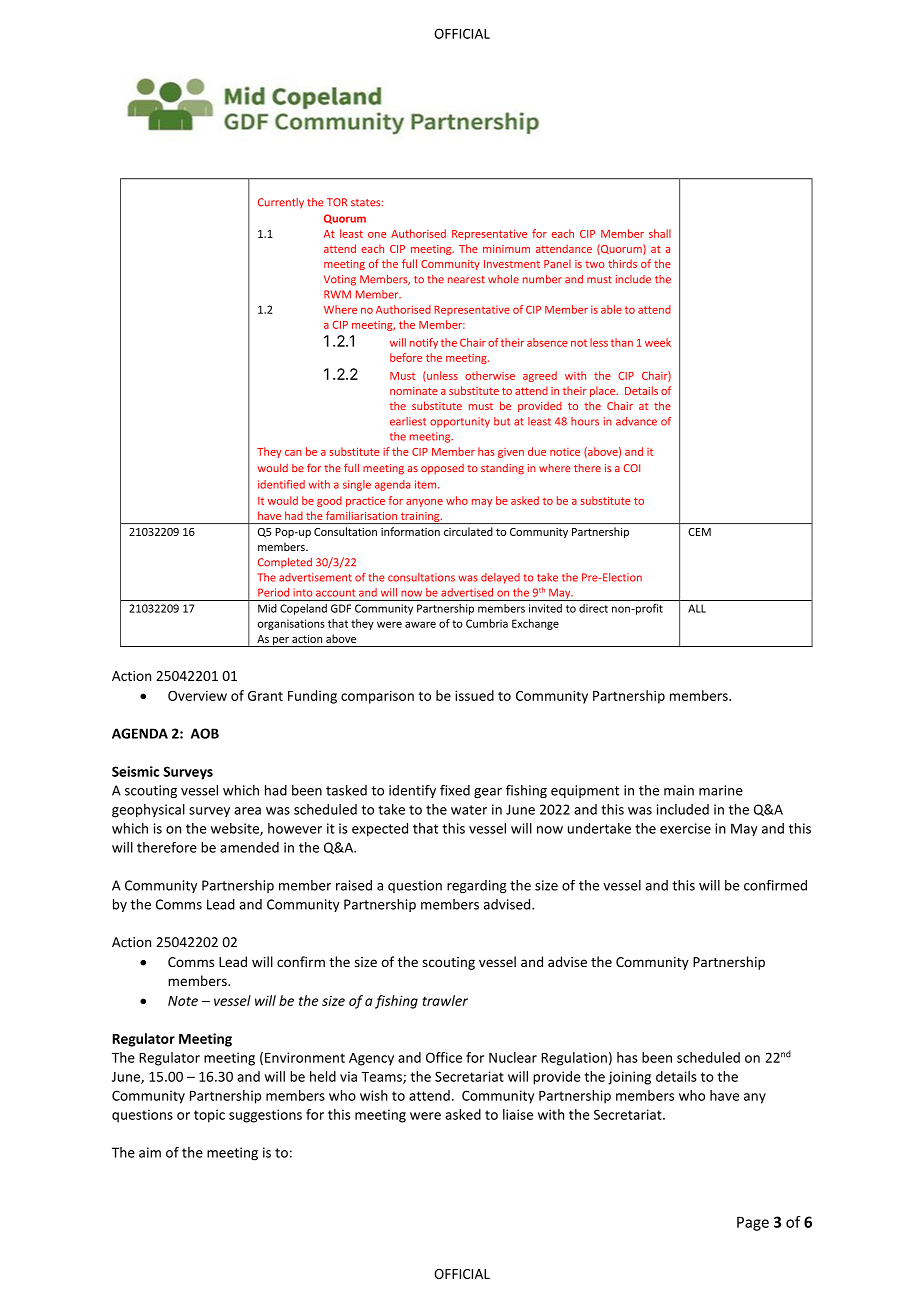 This document has height=1308, width=924. I want to click on nearest, so click(466, 280).
